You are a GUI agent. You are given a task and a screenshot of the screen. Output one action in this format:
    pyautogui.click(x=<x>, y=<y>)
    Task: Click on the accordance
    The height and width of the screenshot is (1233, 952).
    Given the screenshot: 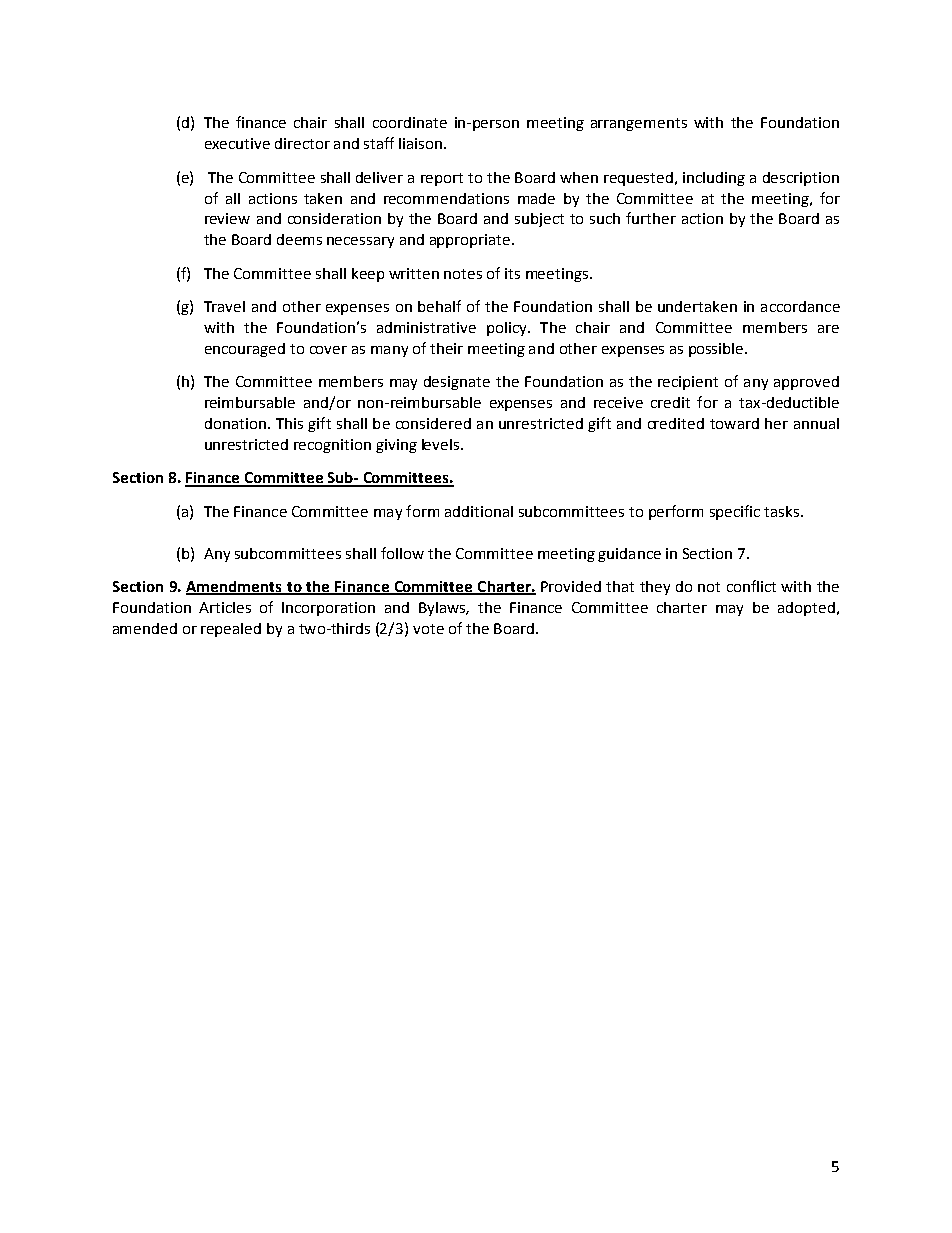 What is the action you would take?
    pyautogui.click(x=800, y=306)
